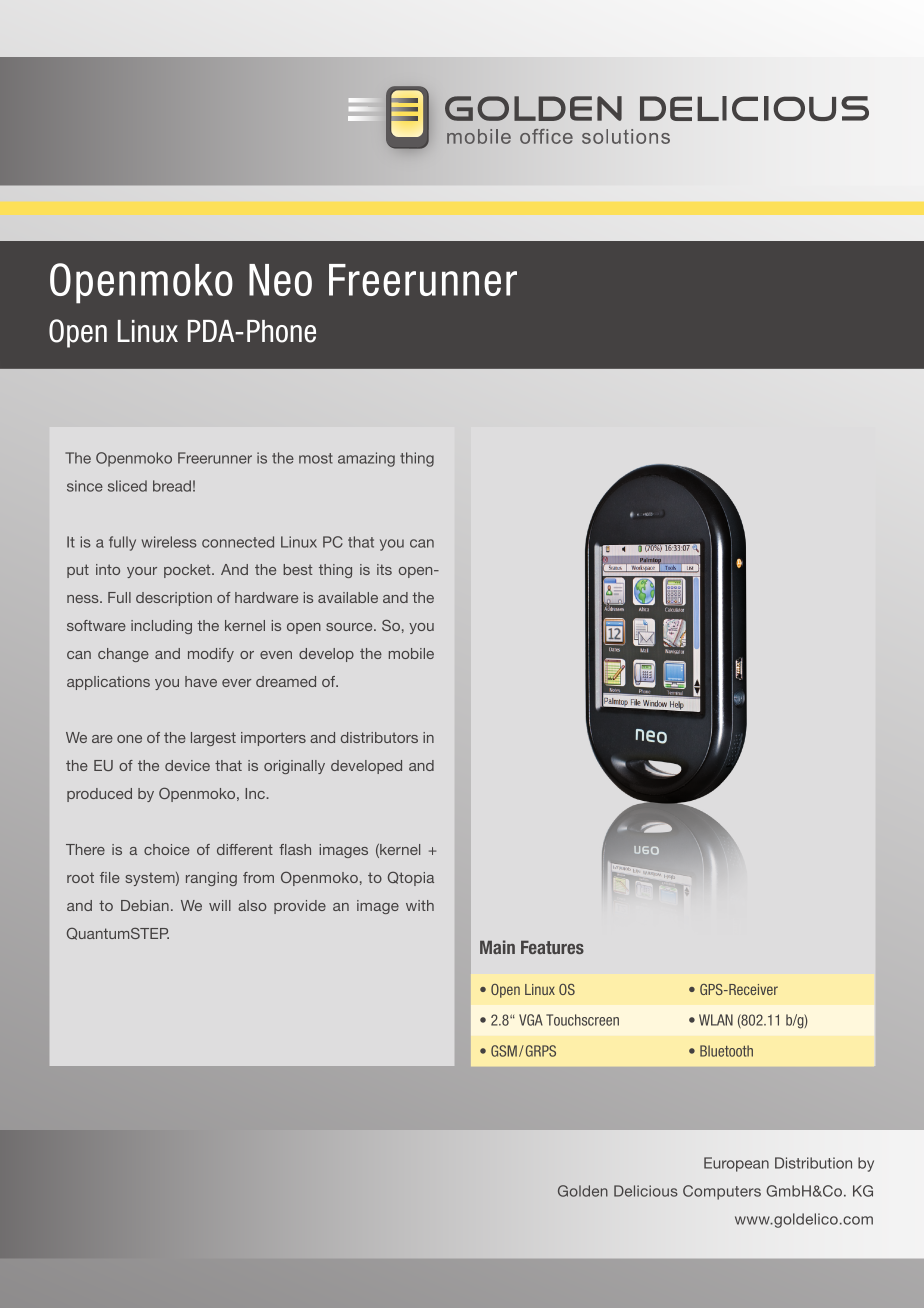 The width and height of the image is (924, 1308). What do you see at coordinates (384, 569) in the image?
I see `its` at bounding box center [384, 569].
